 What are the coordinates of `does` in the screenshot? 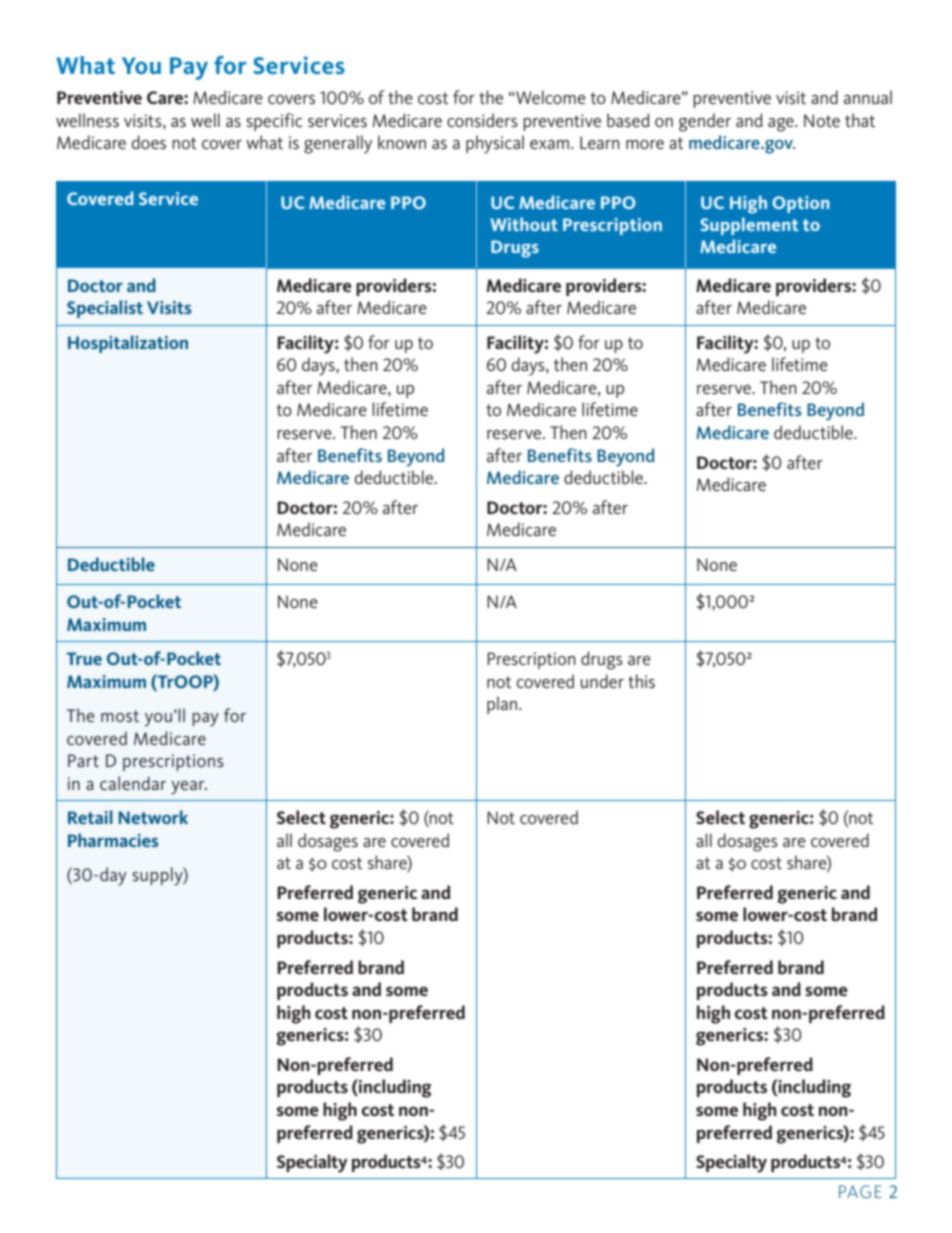 It's located at (149, 142).
